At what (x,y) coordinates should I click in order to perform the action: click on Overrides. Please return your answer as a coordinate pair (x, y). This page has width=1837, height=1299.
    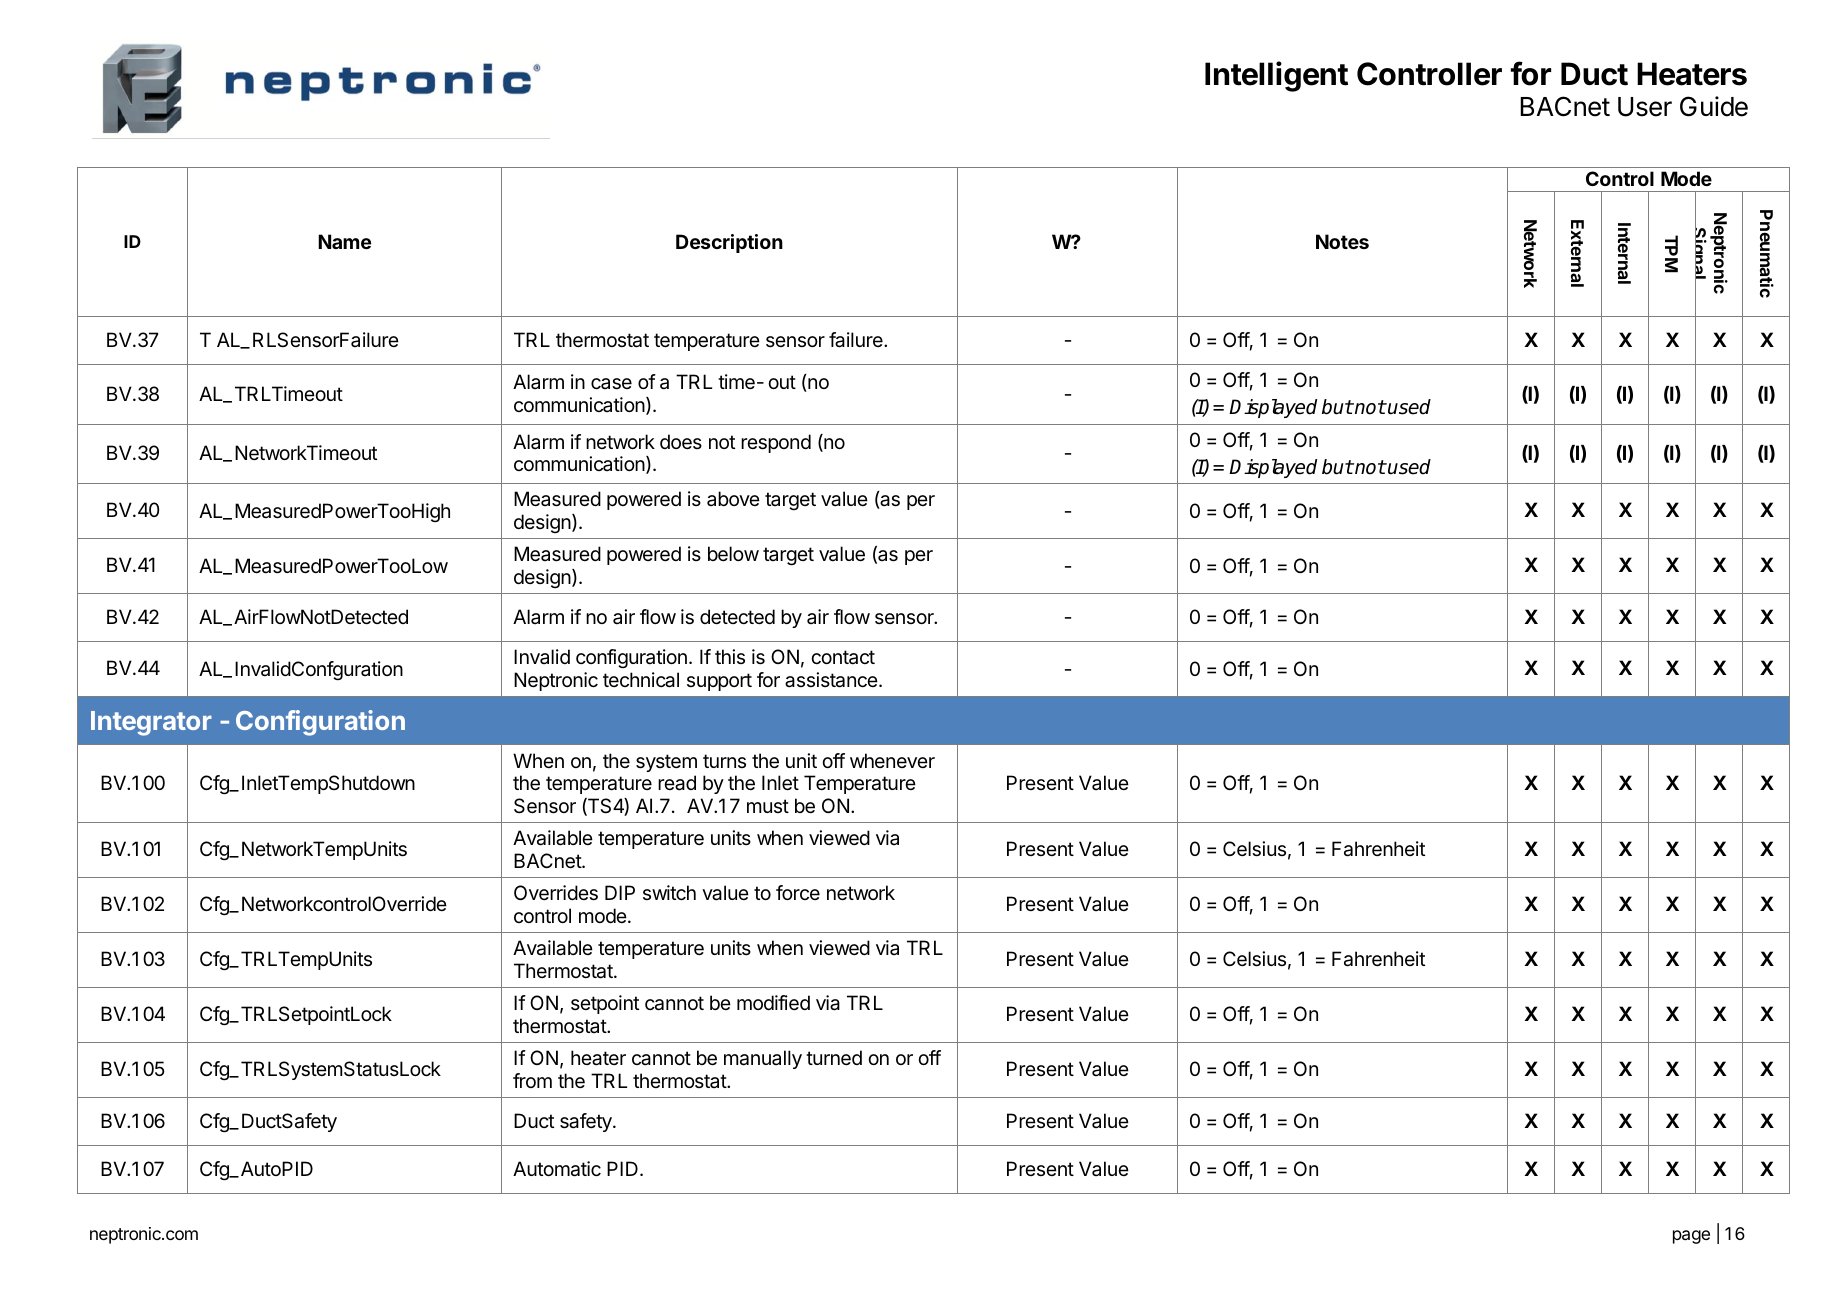
    Looking at the image, I should click on (556, 893).
